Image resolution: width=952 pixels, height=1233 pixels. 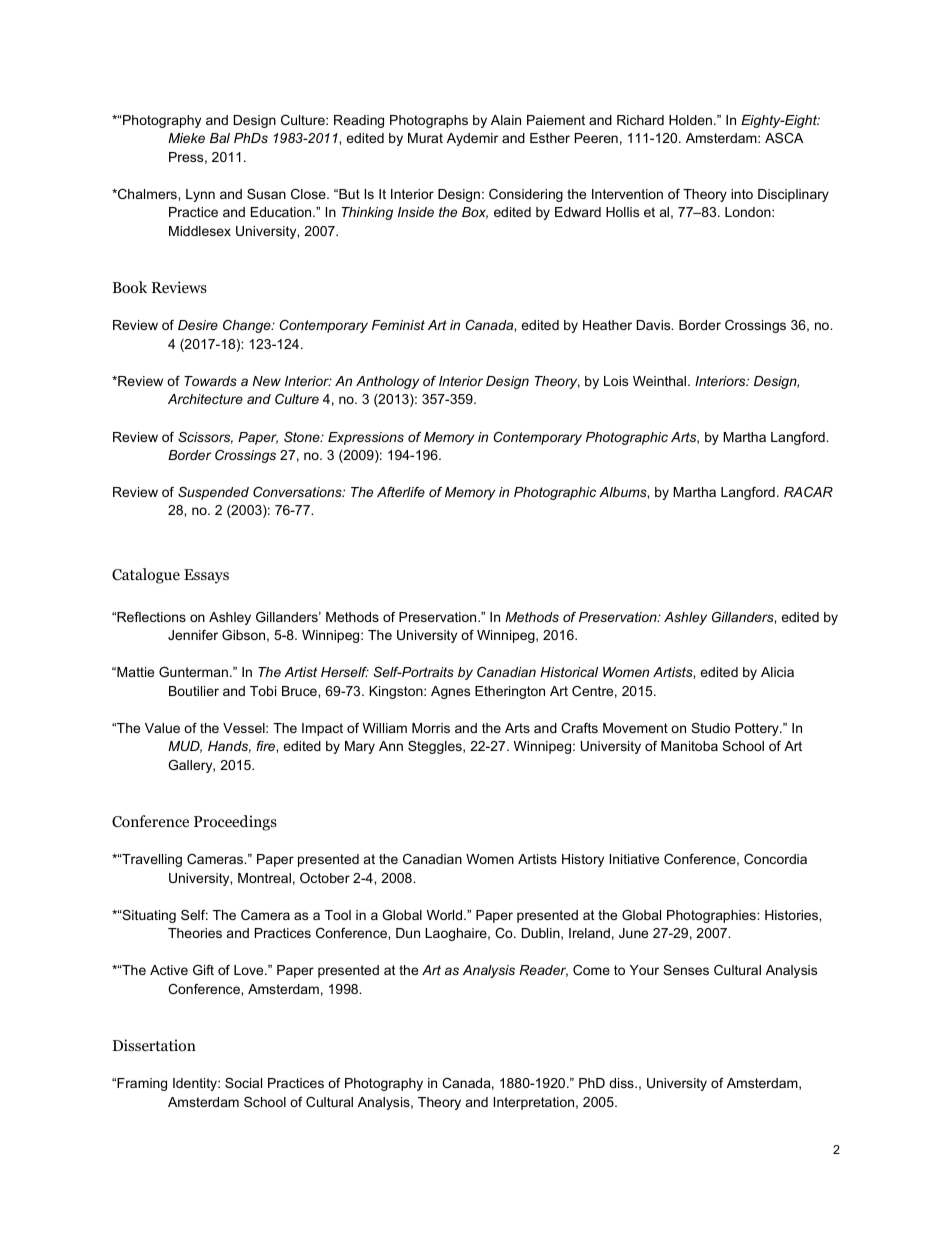 I want to click on Holden, so click(x=692, y=120).
